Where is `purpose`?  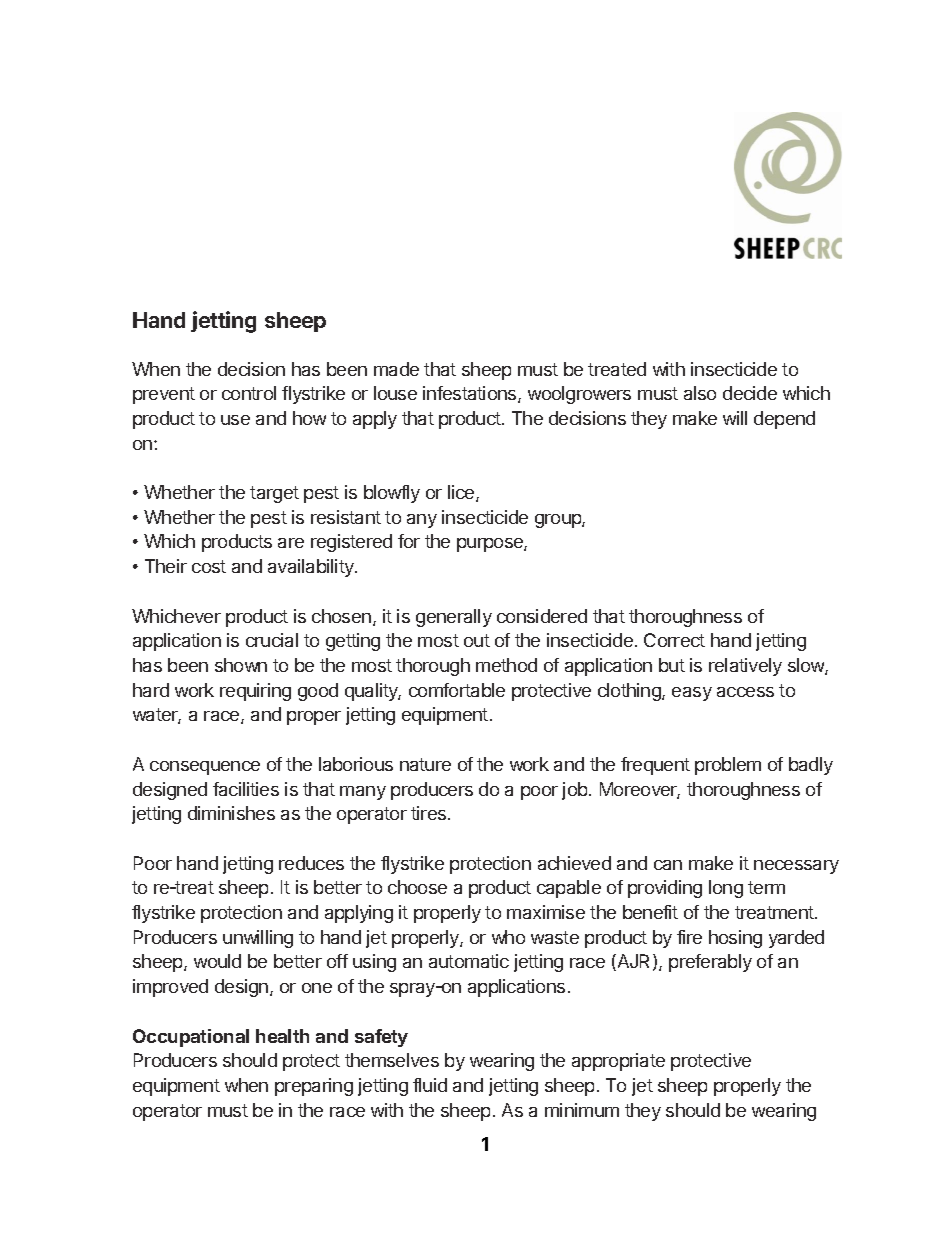 purpose is located at coordinates (491, 545).
